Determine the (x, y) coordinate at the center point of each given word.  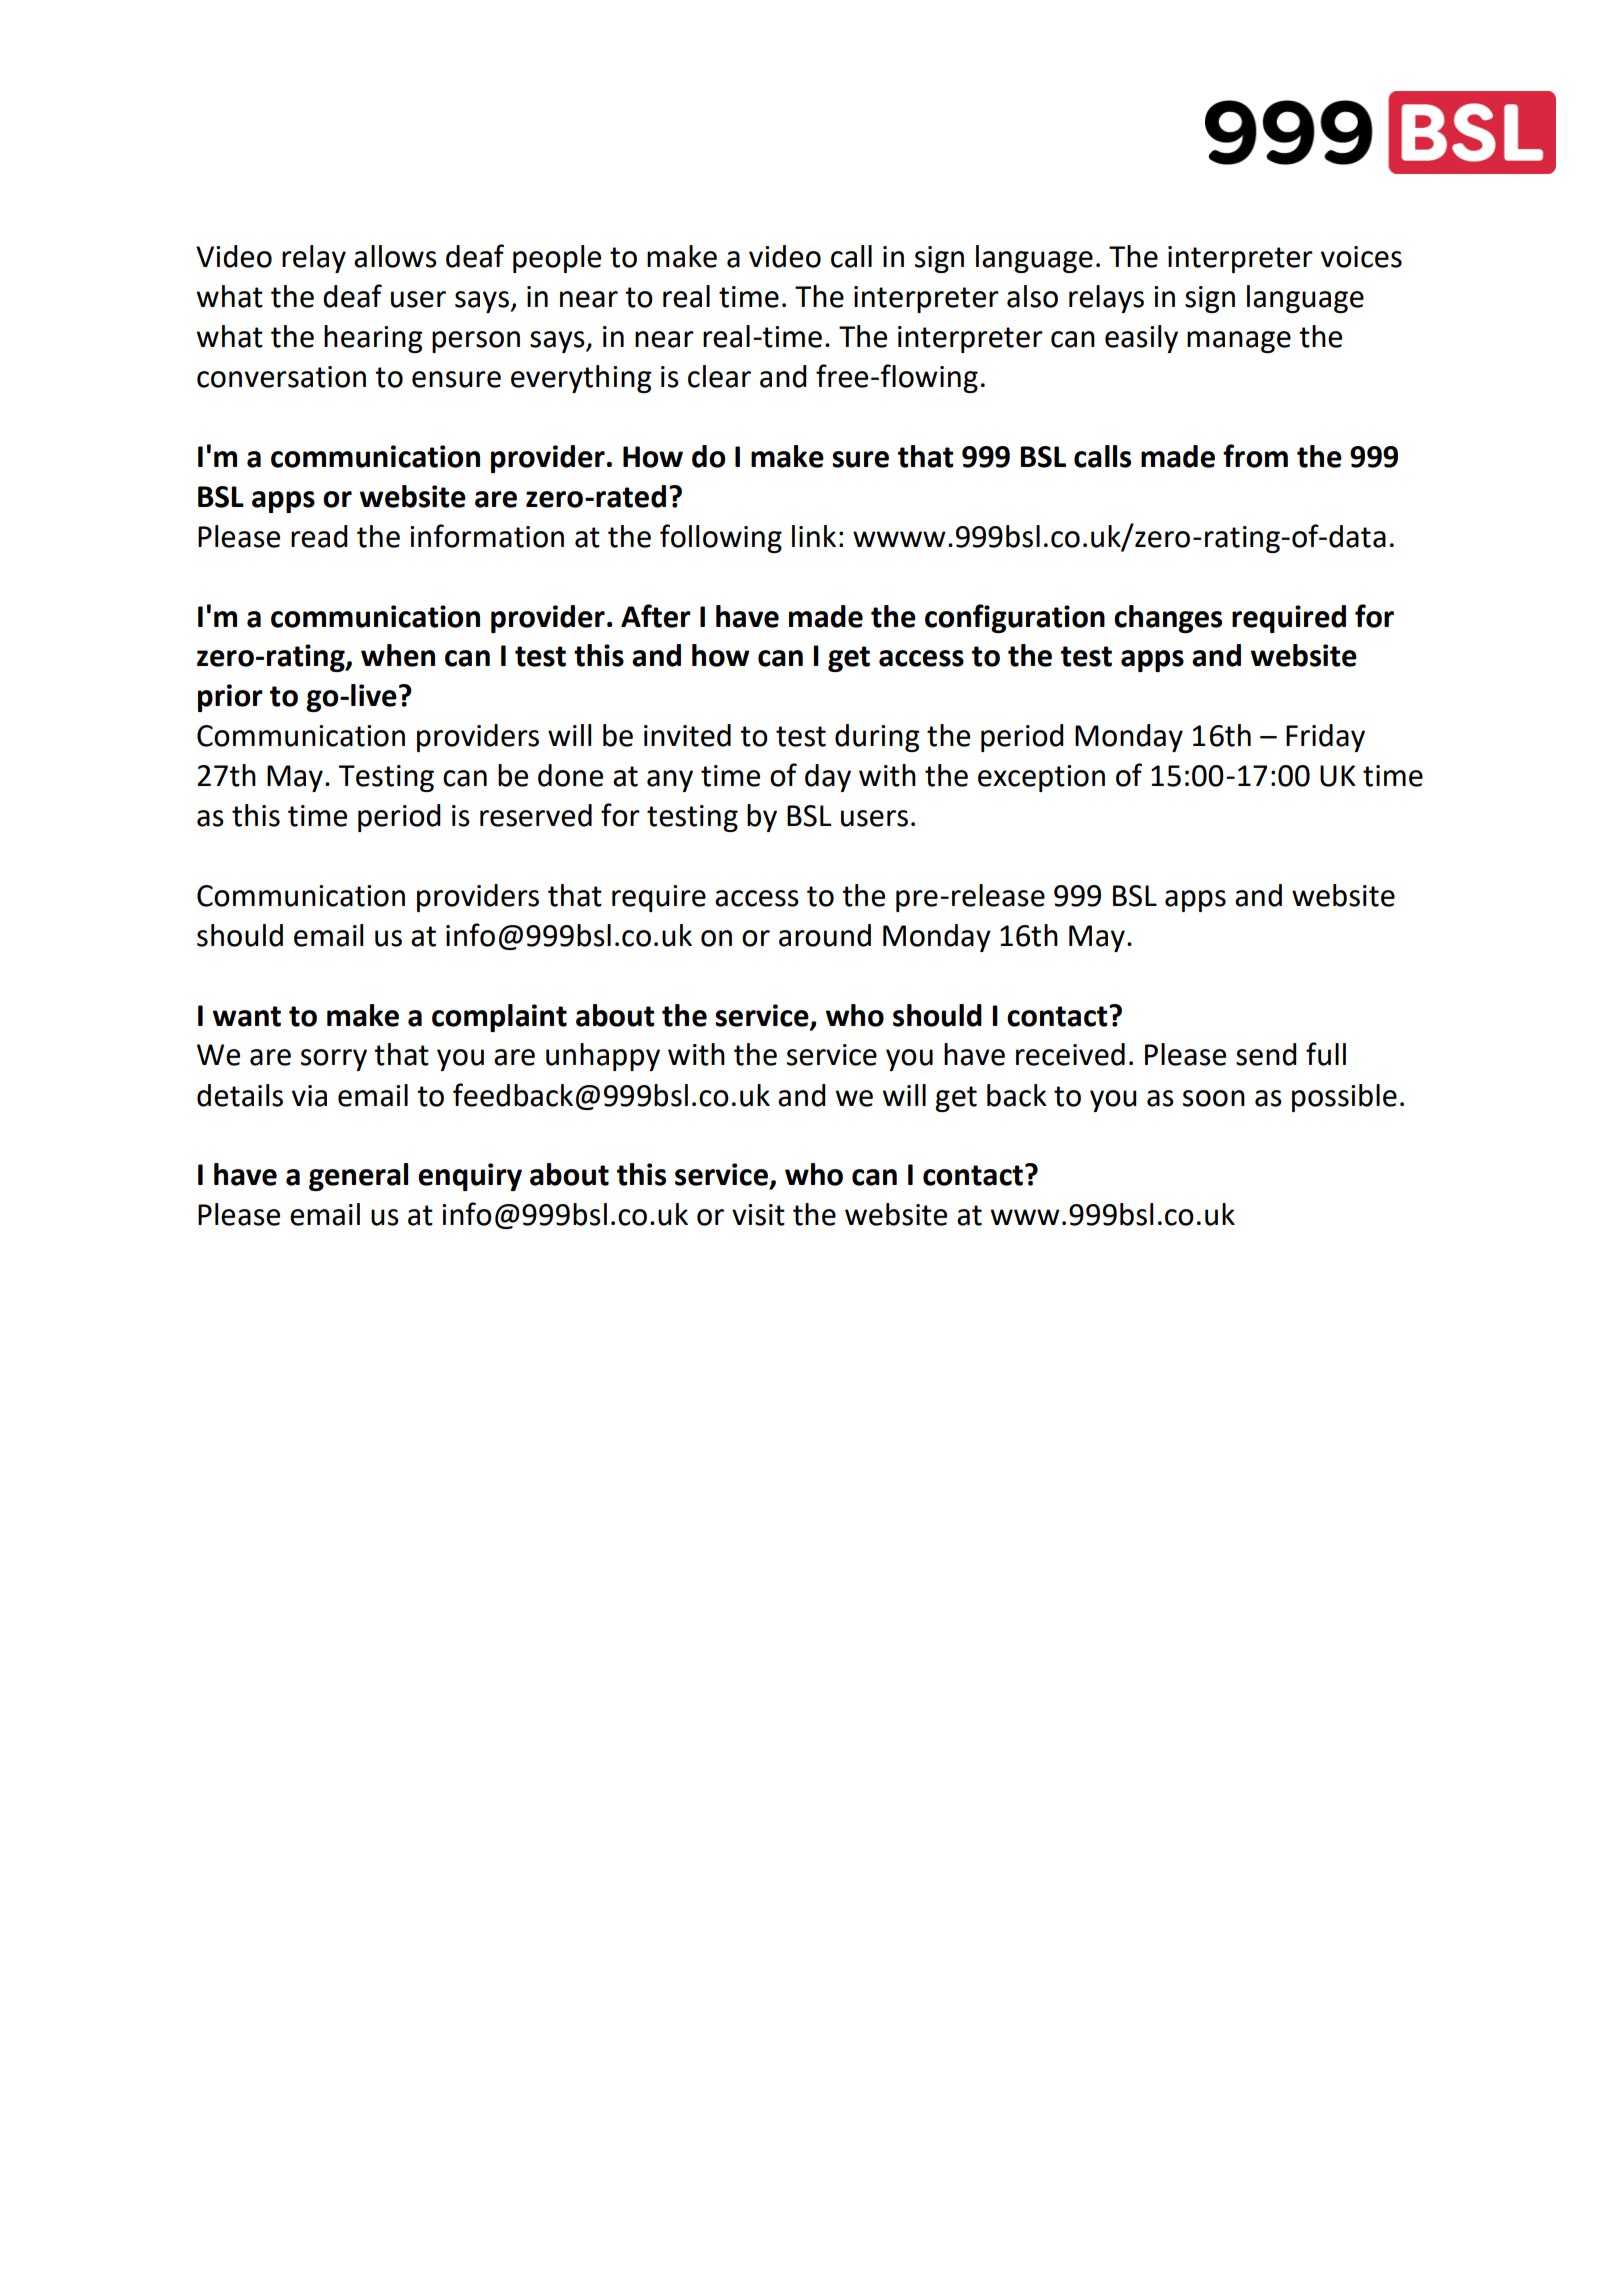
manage (1239, 342)
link (814, 536)
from (1255, 456)
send (1266, 1054)
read (319, 536)
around (825, 935)
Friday (1325, 738)
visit (758, 1215)
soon (1214, 1098)
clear (719, 376)
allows (395, 256)
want (247, 1016)
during (877, 738)
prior (230, 698)
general (358, 1177)
